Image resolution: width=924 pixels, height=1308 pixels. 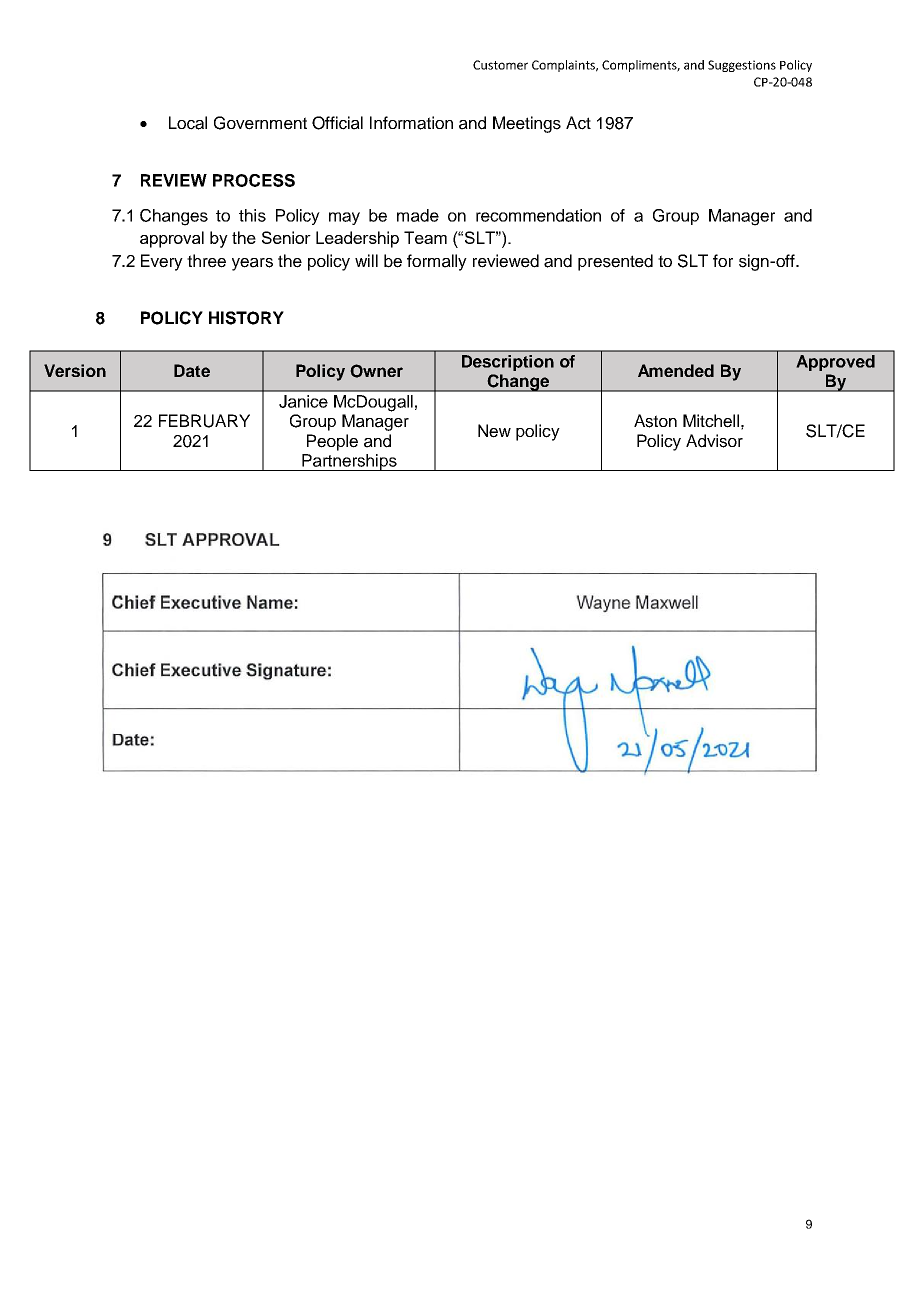 What do you see at coordinates (714, 441) in the screenshot?
I see `Advisor` at bounding box center [714, 441].
